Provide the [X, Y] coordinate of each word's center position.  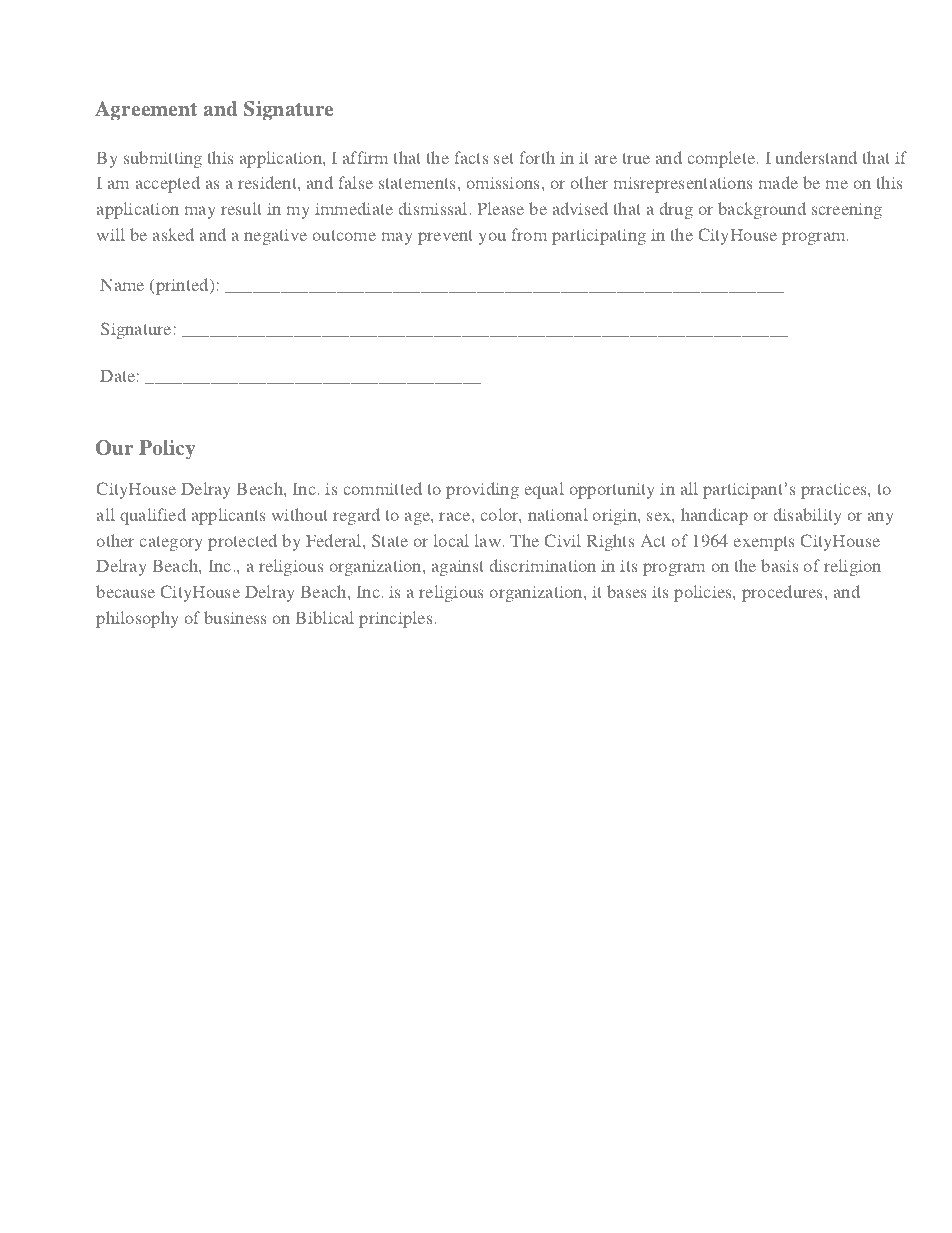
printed [182, 286]
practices [835, 491]
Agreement [146, 111]
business [235, 617]
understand [816, 157]
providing [482, 490]
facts [471, 157]
